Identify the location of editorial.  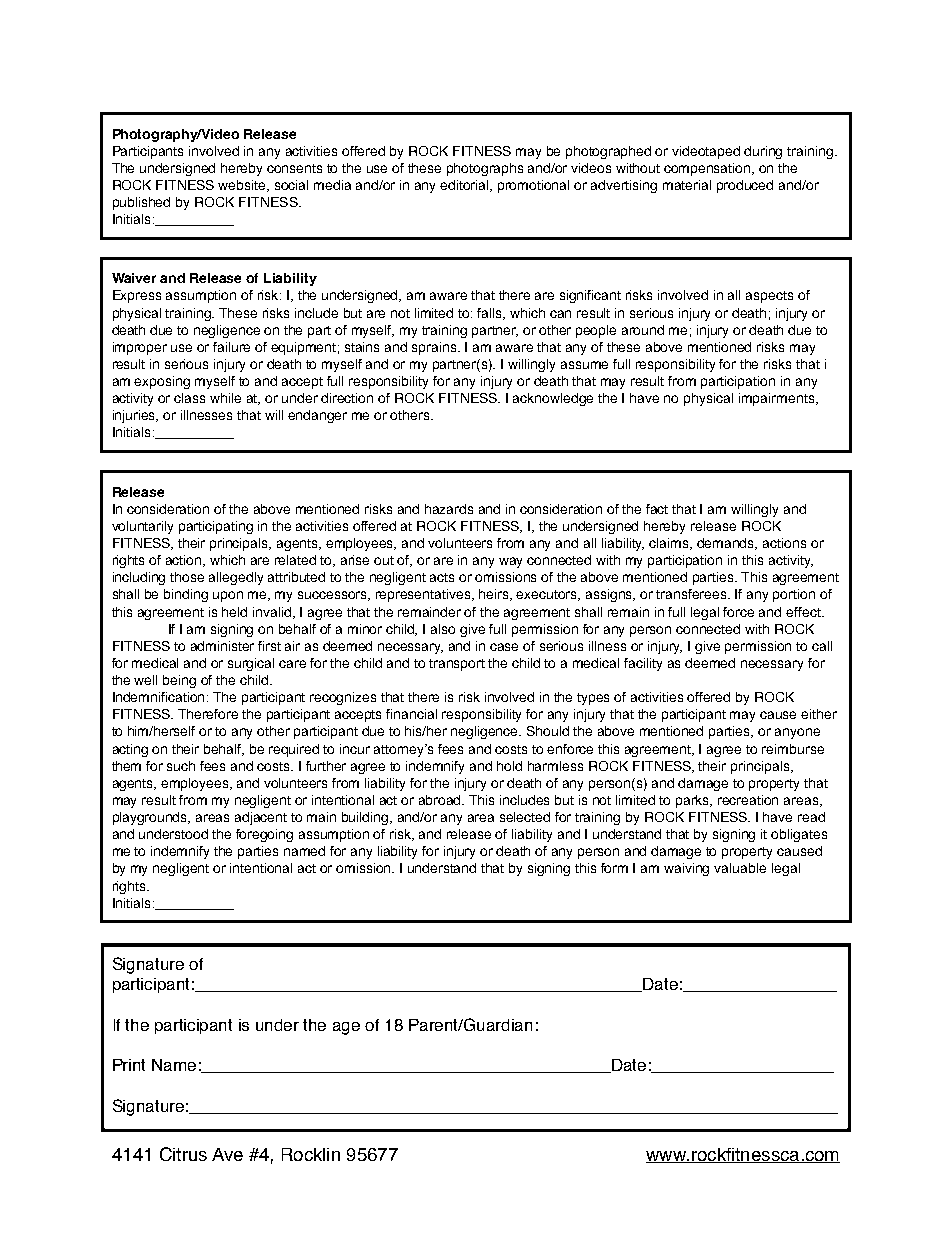
(466, 186).
